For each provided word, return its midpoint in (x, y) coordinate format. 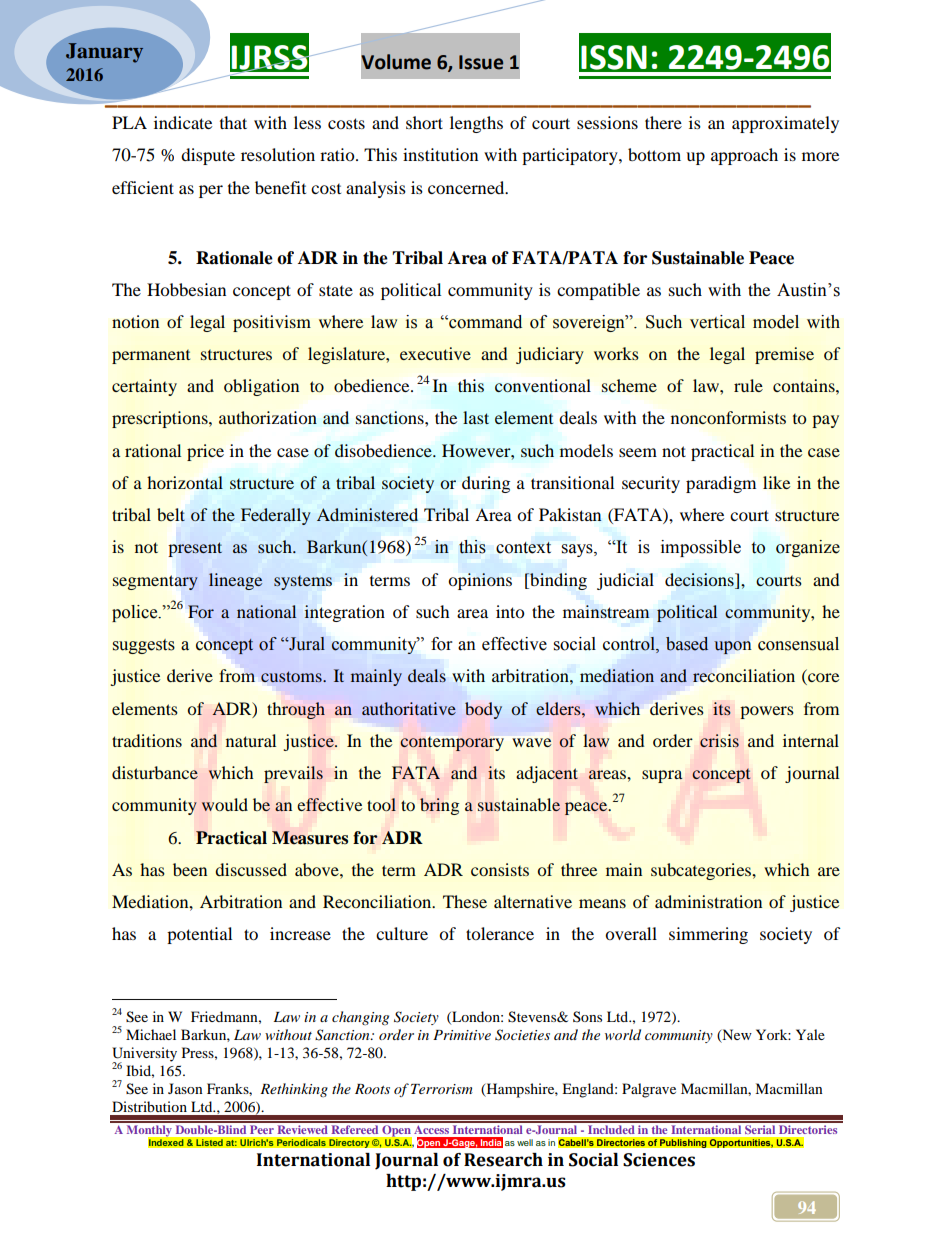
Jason (185, 1088)
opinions (480, 581)
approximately (785, 124)
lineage (235, 581)
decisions (700, 579)
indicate (183, 122)
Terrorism (442, 1089)
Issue (481, 62)
